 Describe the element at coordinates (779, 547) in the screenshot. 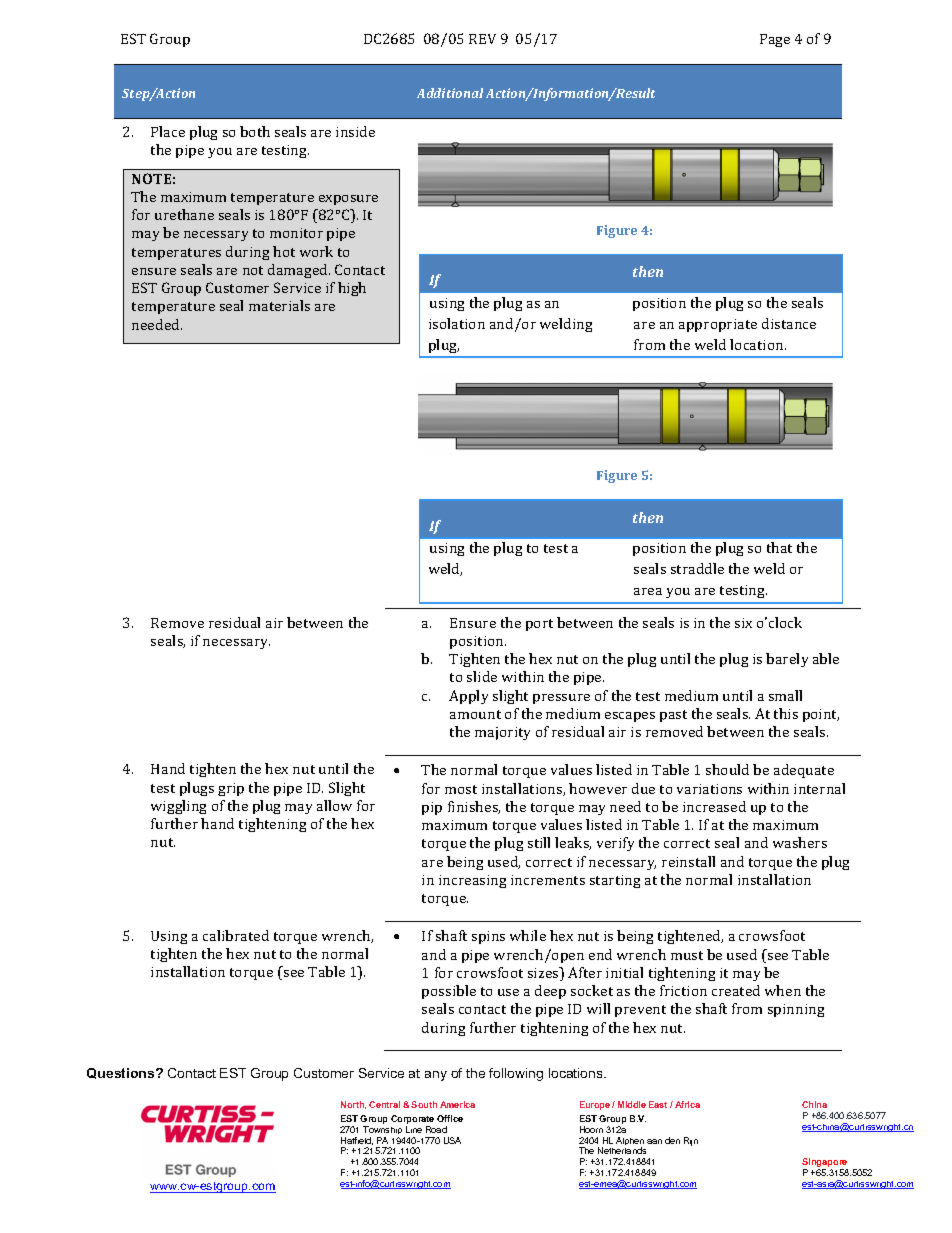

I see `that` at that location.
